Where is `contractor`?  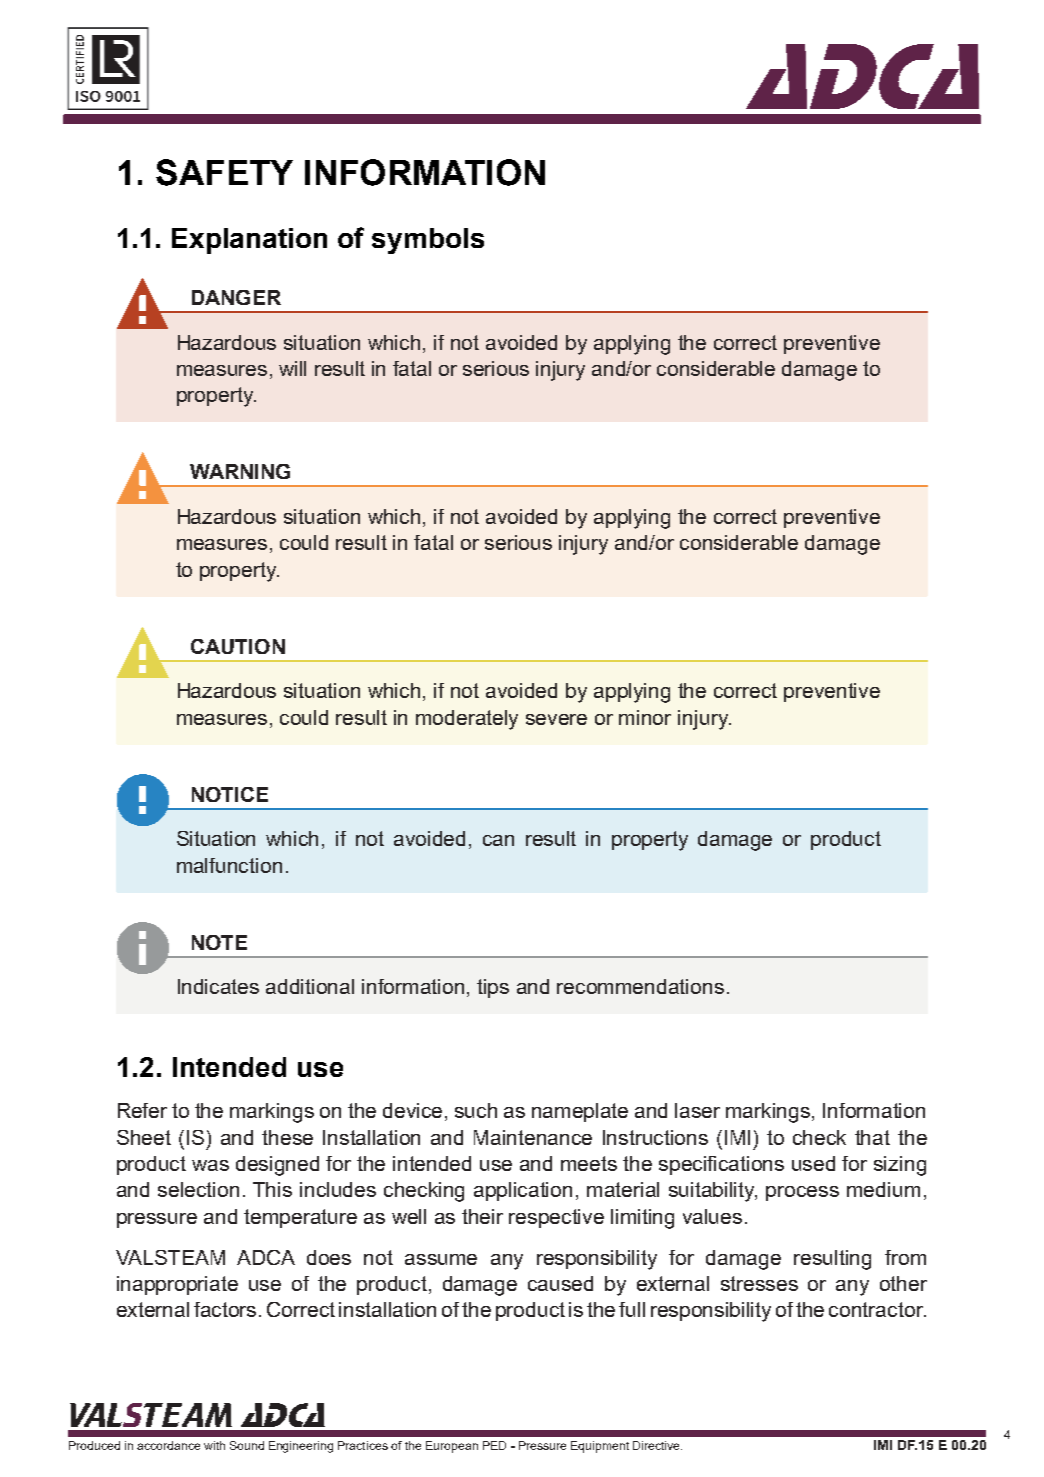 contractor is located at coordinates (877, 1309).
